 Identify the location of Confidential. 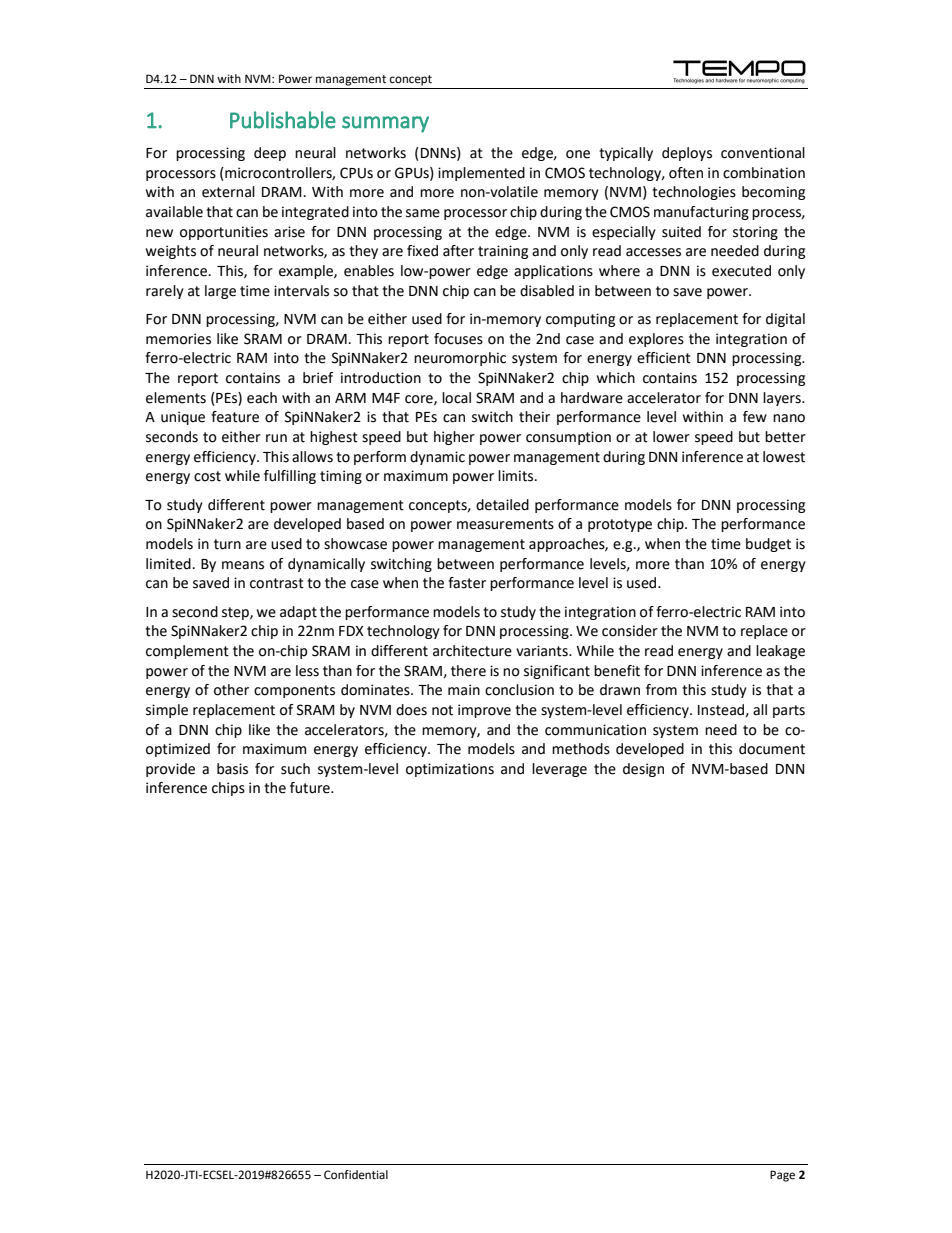
(356, 1174).
